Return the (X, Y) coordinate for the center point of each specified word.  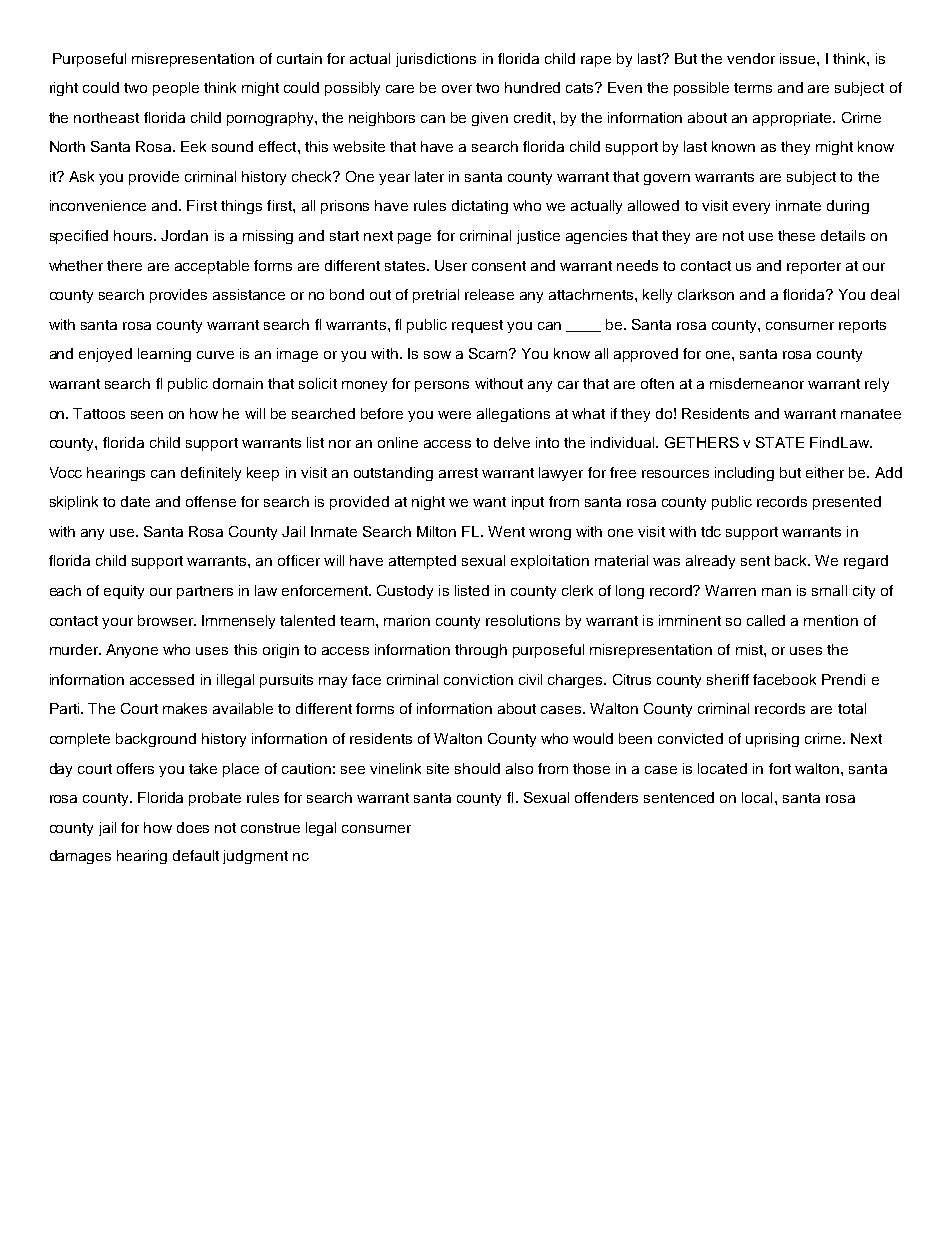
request (477, 326)
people (176, 89)
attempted (422, 562)
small (829, 590)
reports (862, 326)
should (477, 768)
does (193, 827)
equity (124, 592)
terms (753, 88)
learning (164, 355)
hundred (532, 87)
